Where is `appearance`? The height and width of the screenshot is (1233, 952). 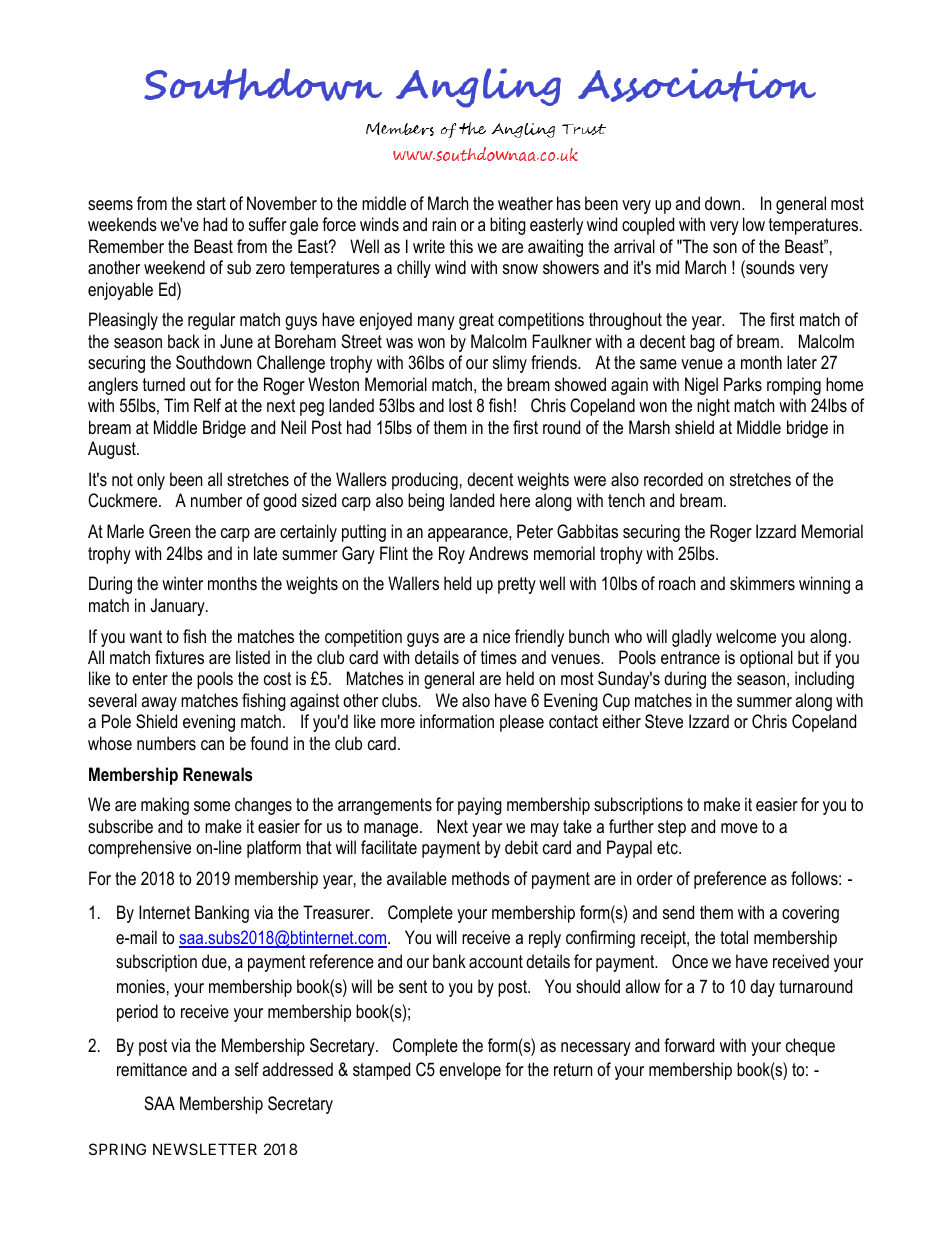
appearance is located at coordinates (469, 535).
